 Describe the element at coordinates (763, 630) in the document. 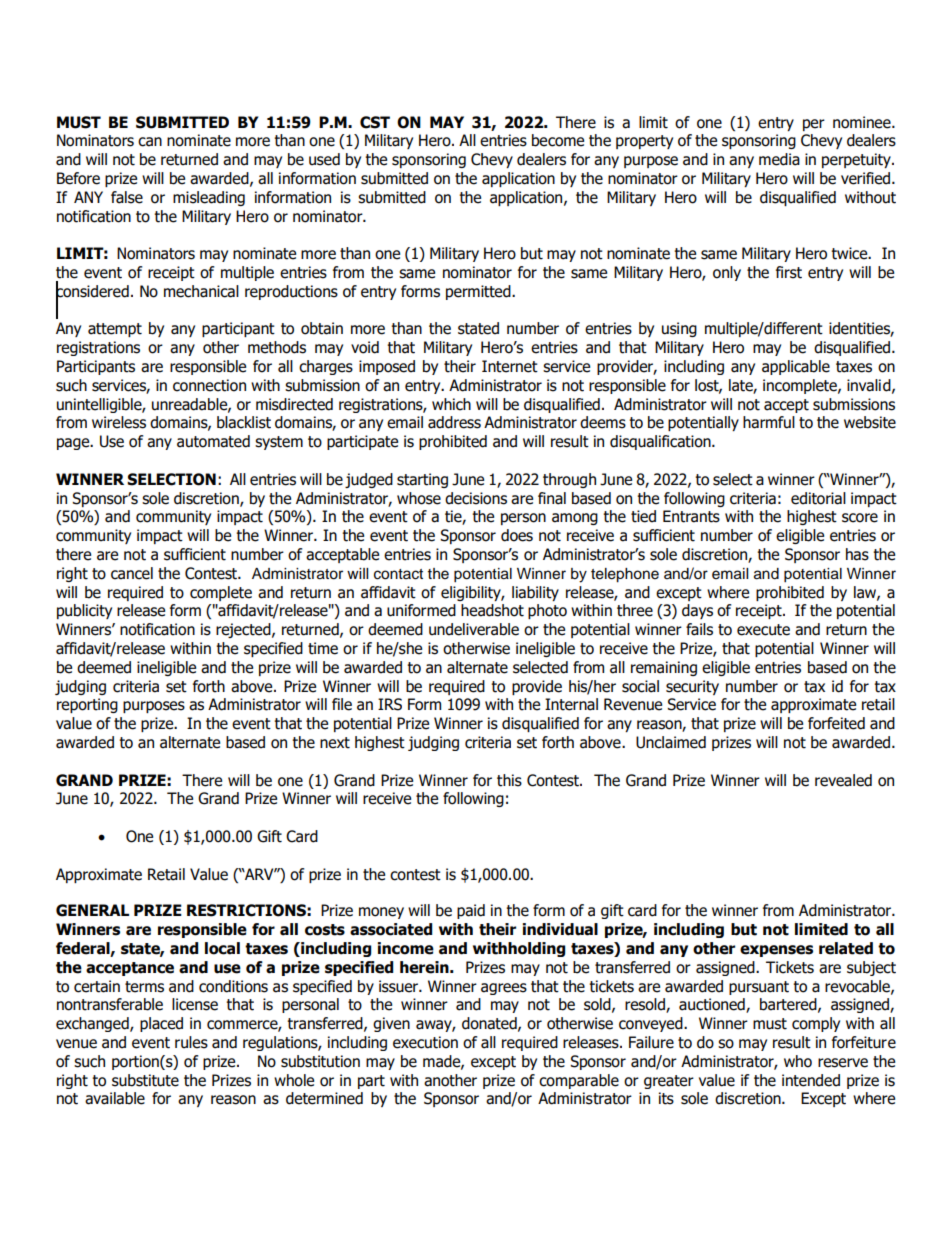

I see `execute` at that location.
